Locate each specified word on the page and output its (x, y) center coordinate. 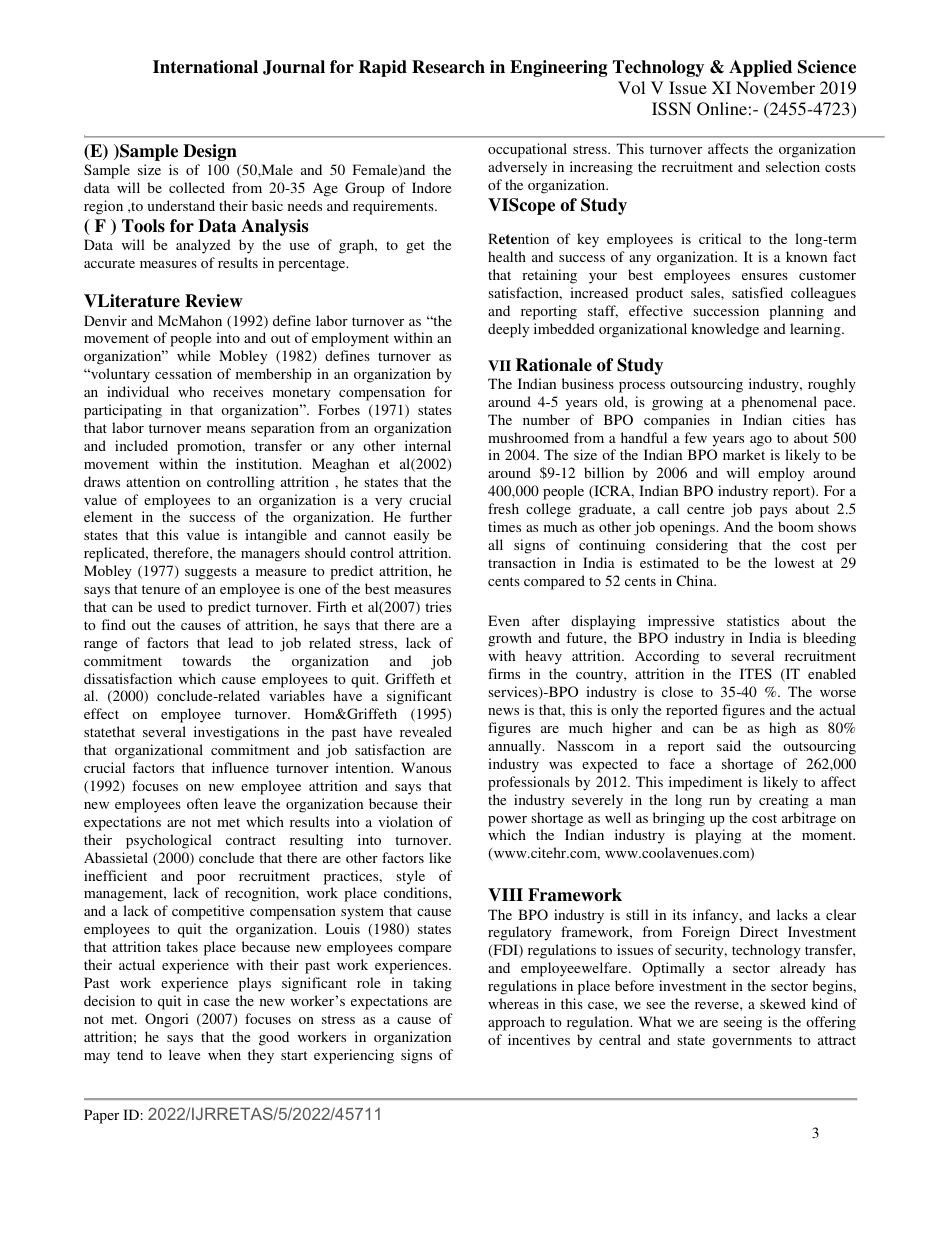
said (729, 745)
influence (240, 767)
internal (428, 445)
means (226, 429)
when (224, 1054)
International (205, 67)
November (775, 87)
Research (448, 67)
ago (761, 441)
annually (516, 747)
